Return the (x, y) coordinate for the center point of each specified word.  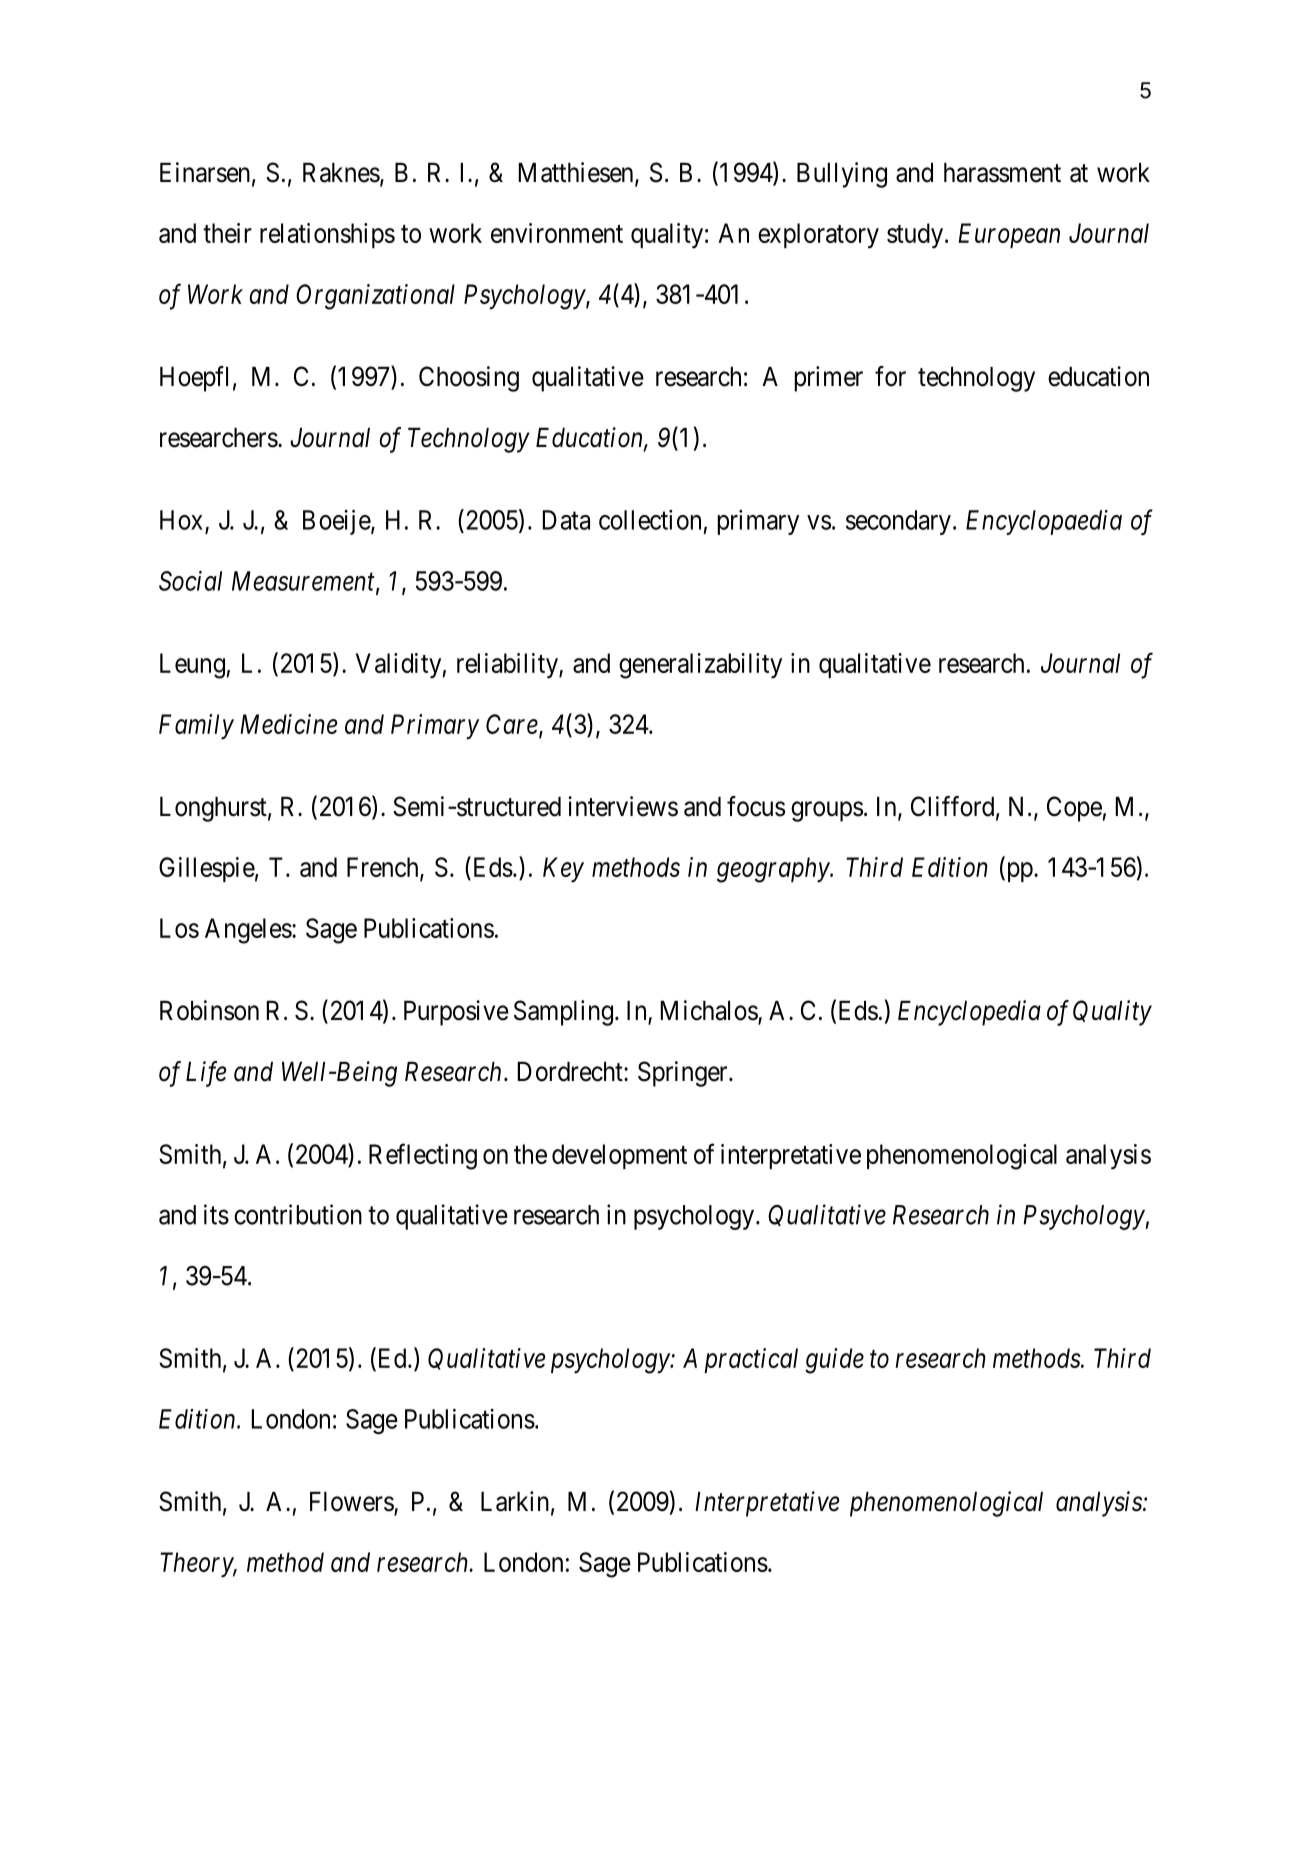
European (1009, 235)
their (227, 233)
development (619, 1156)
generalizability (700, 666)
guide (834, 1361)
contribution (298, 1214)
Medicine (288, 724)
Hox (181, 520)
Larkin (515, 1501)
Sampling (563, 1013)
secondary (898, 522)
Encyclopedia (969, 1013)
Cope (1074, 809)
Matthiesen (577, 173)
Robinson (209, 1010)
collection (650, 520)
